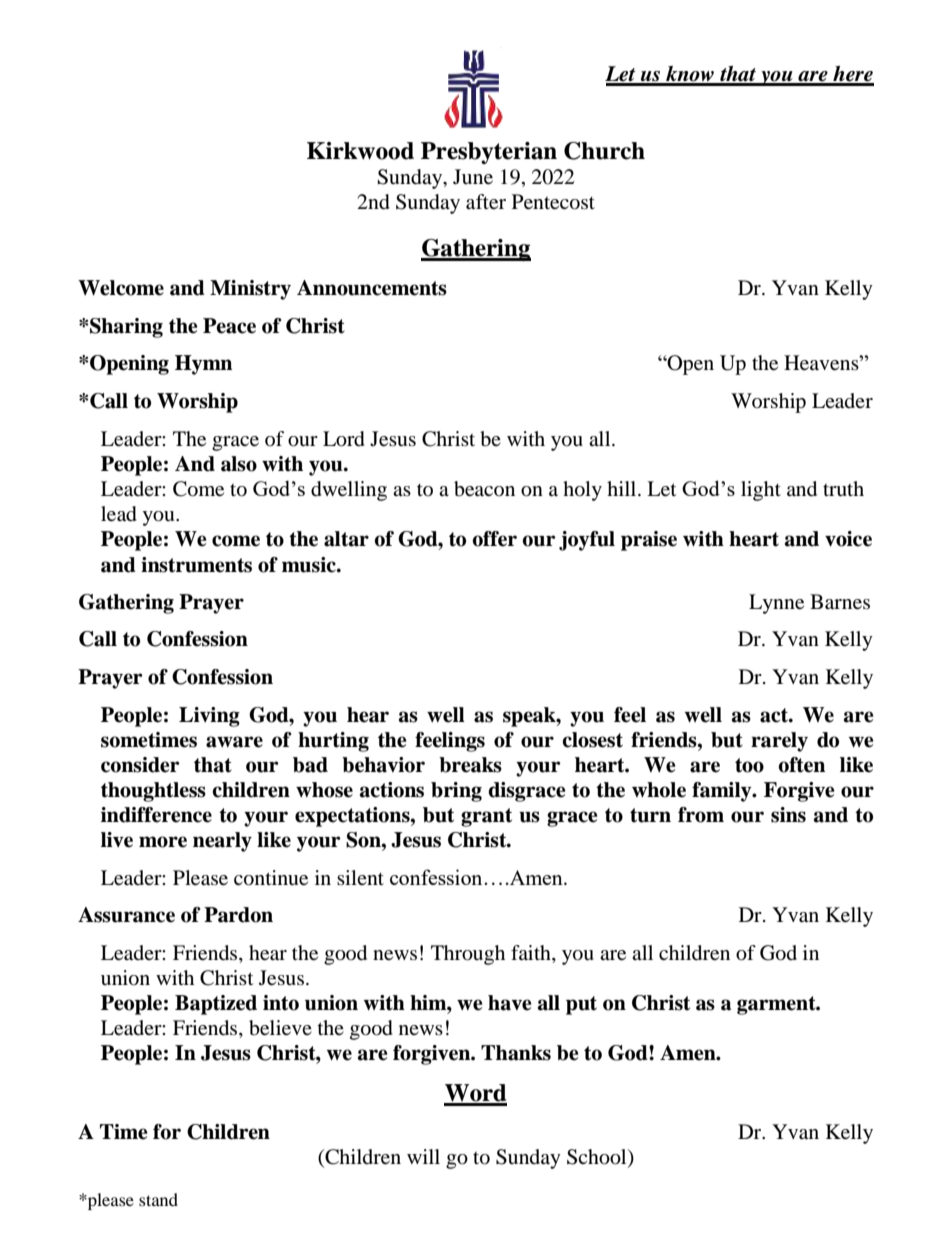 Image resolution: width=952 pixels, height=1233 pixels. What do you see at coordinates (222, 842) in the document?
I see `nearly` at bounding box center [222, 842].
